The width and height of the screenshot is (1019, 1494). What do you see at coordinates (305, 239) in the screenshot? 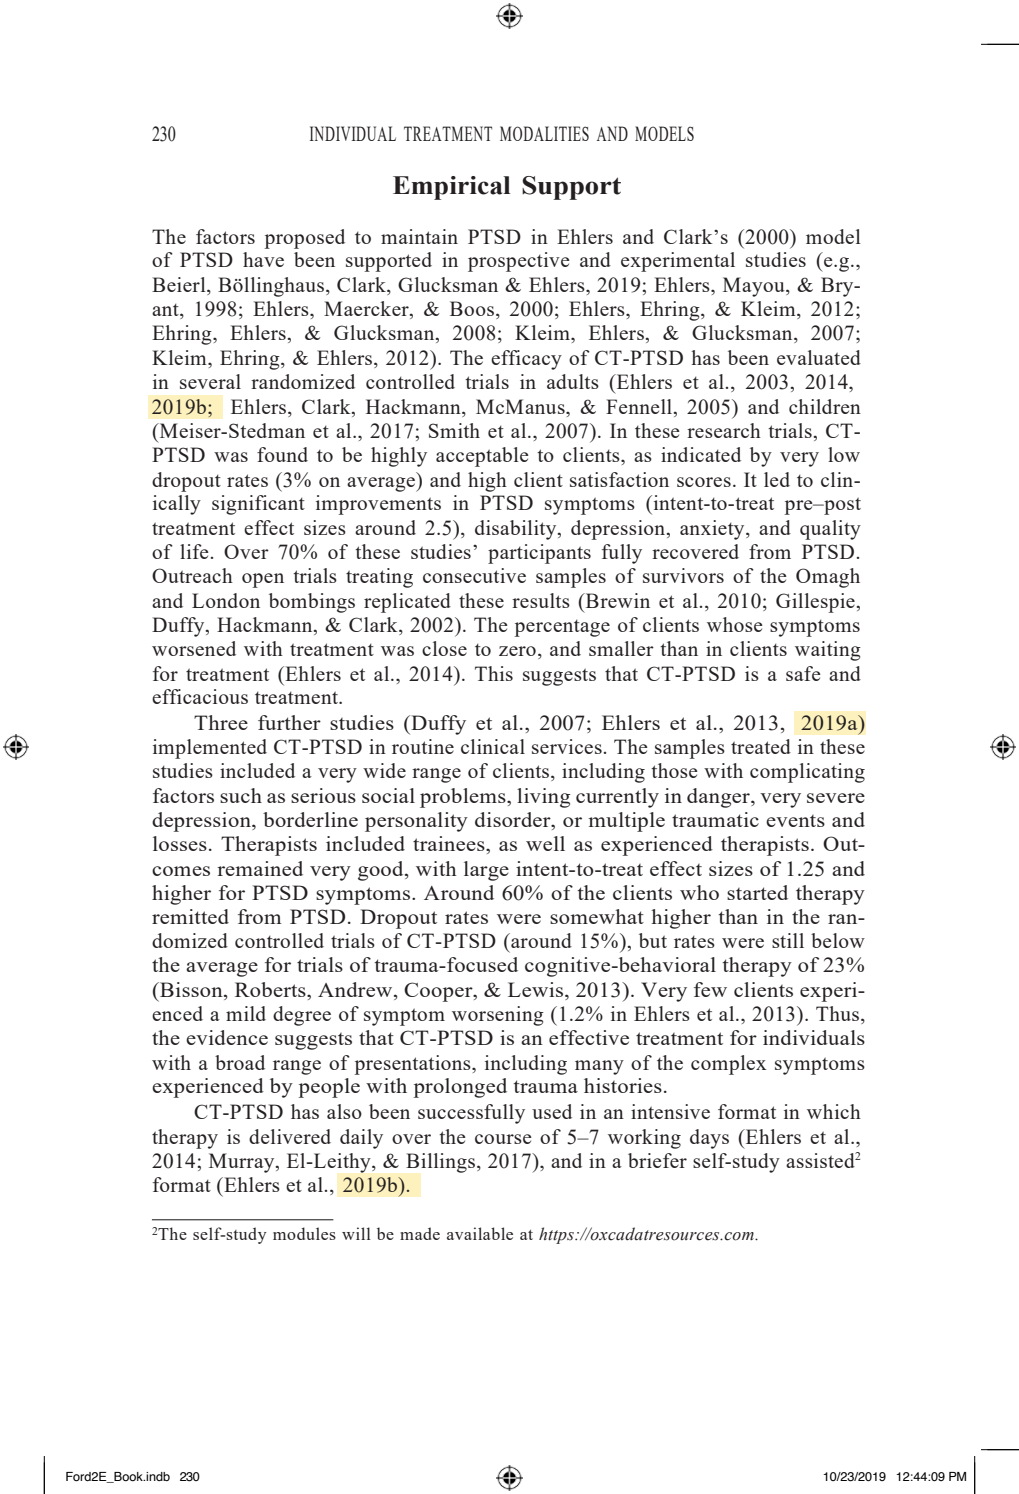
I see `proposed` at bounding box center [305, 239].
